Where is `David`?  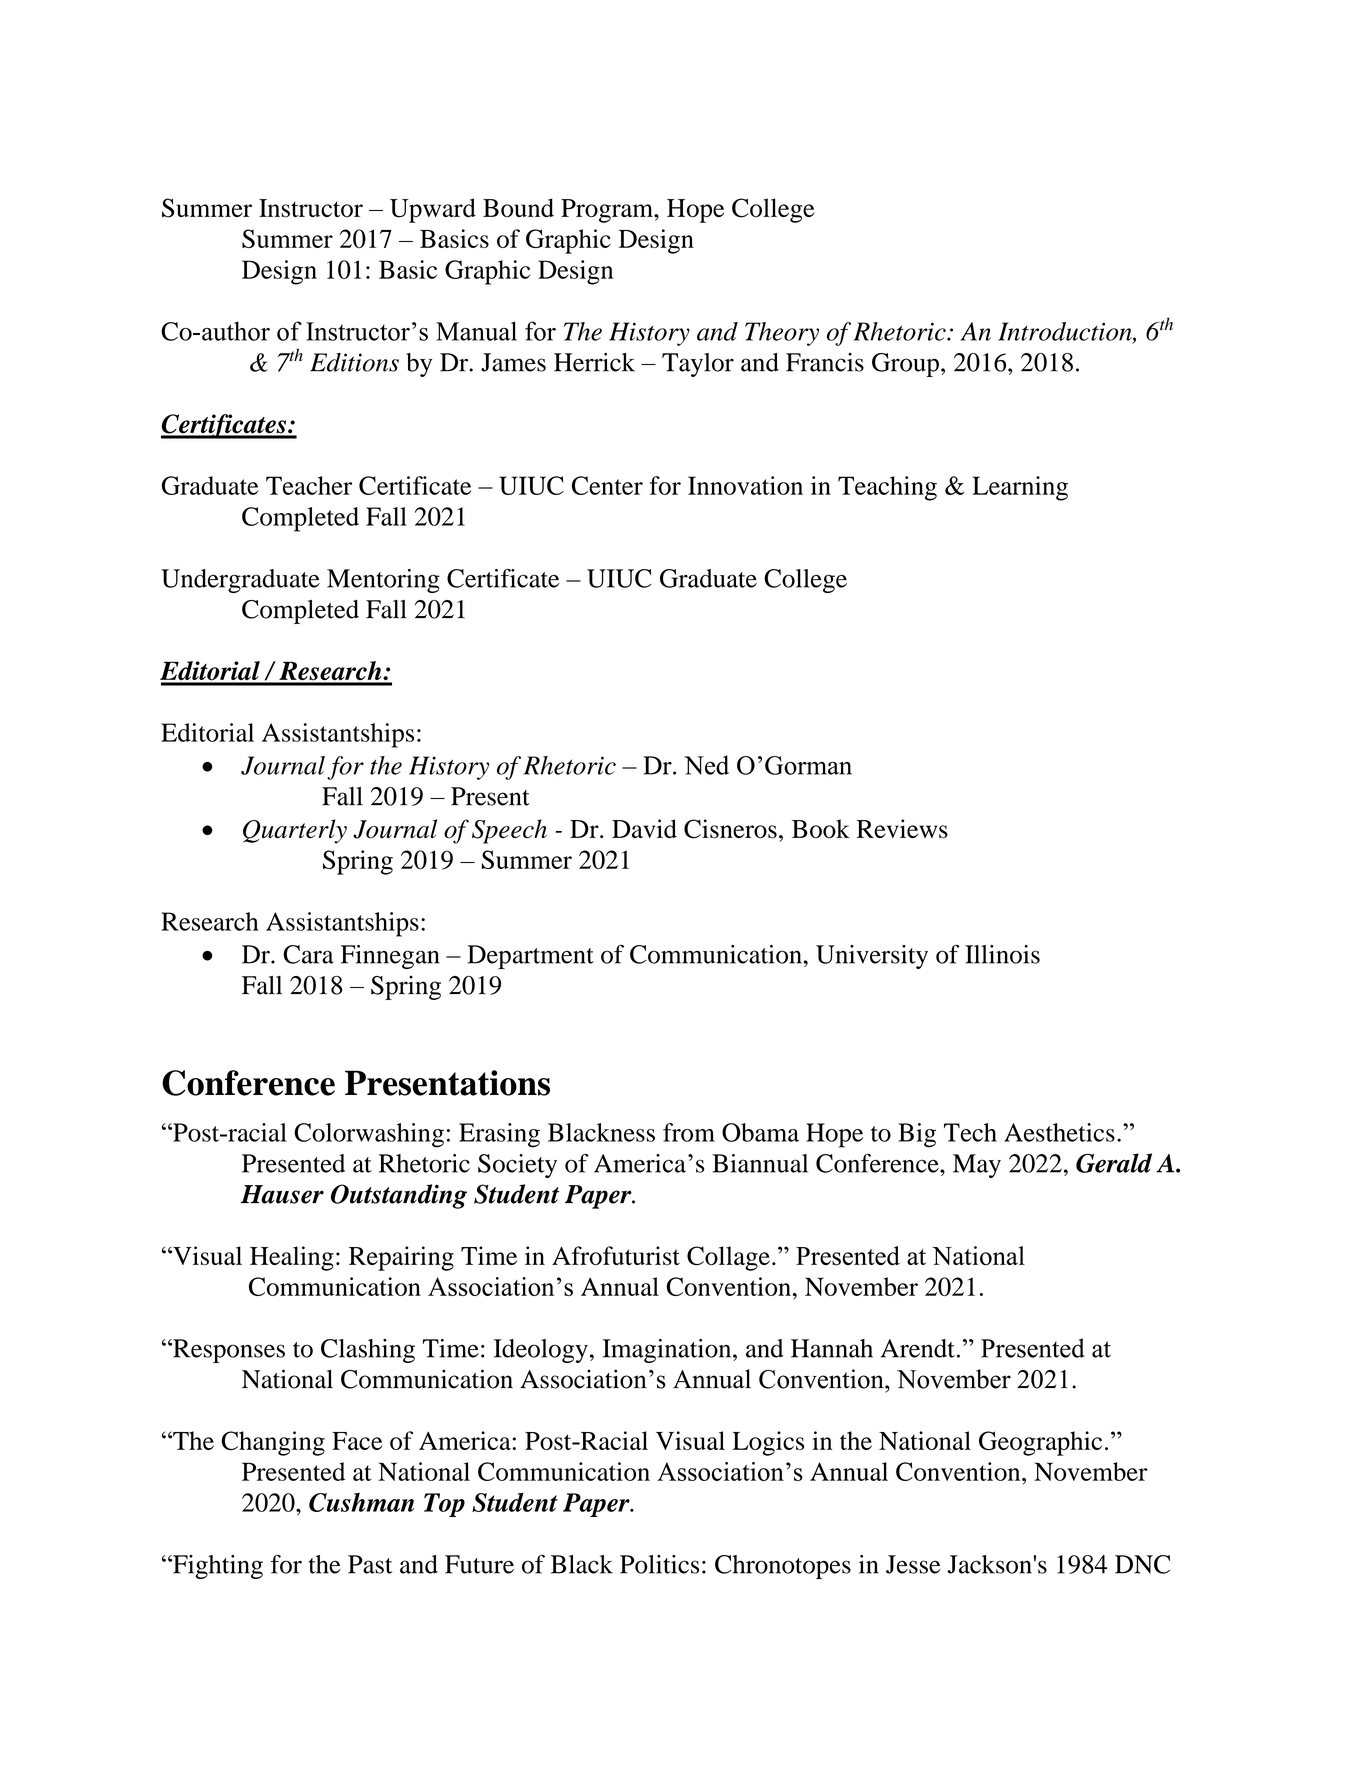 David is located at coordinates (644, 828).
